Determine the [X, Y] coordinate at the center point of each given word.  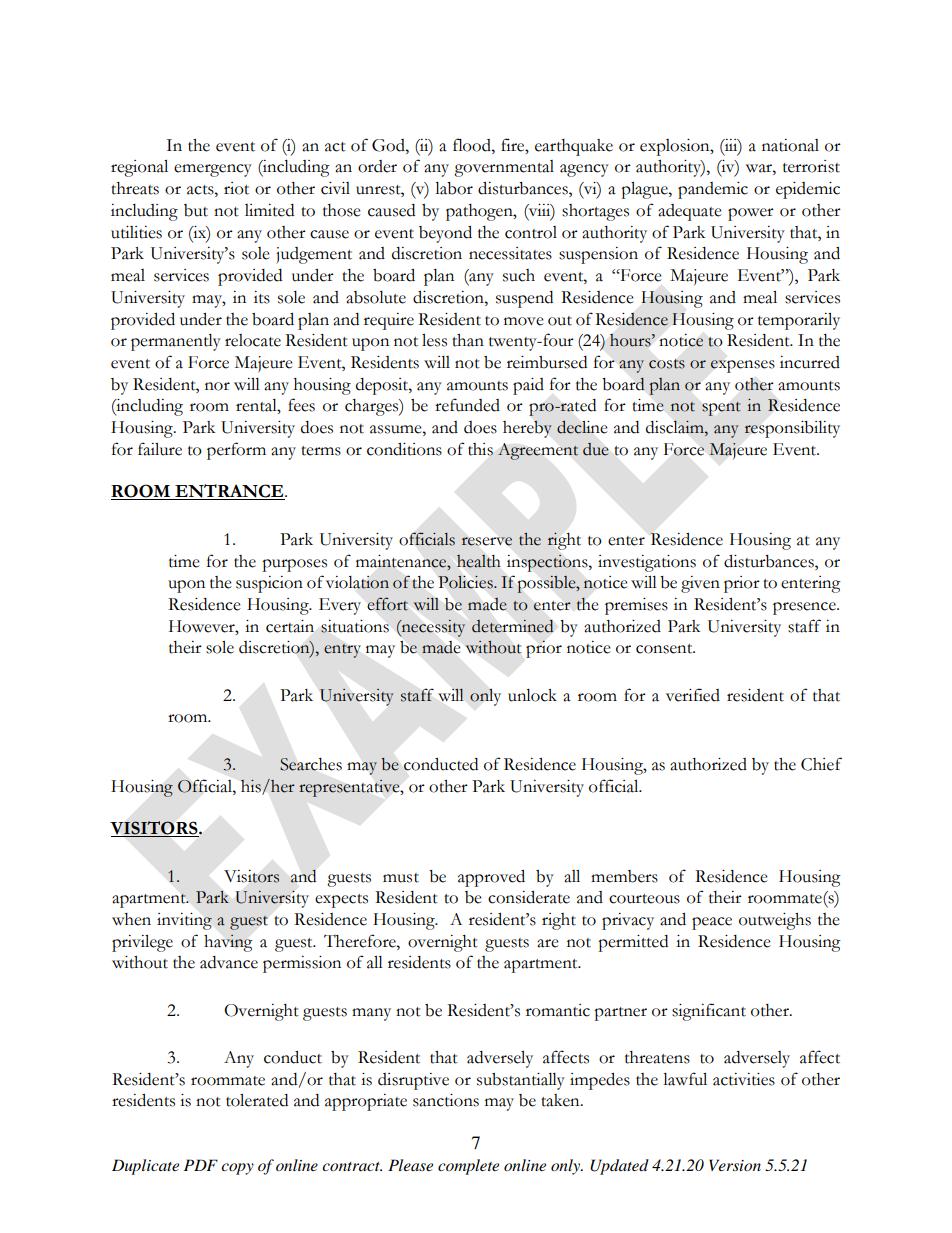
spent [721, 409]
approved [491, 878]
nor [217, 386]
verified [693, 695]
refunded [467, 405]
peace [712, 923]
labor [454, 188]
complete [468, 1167]
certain [290, 626]
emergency [213, 170]
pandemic [713, 190]
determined [512, 626]
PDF [201, 1165]
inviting [184, 921]
